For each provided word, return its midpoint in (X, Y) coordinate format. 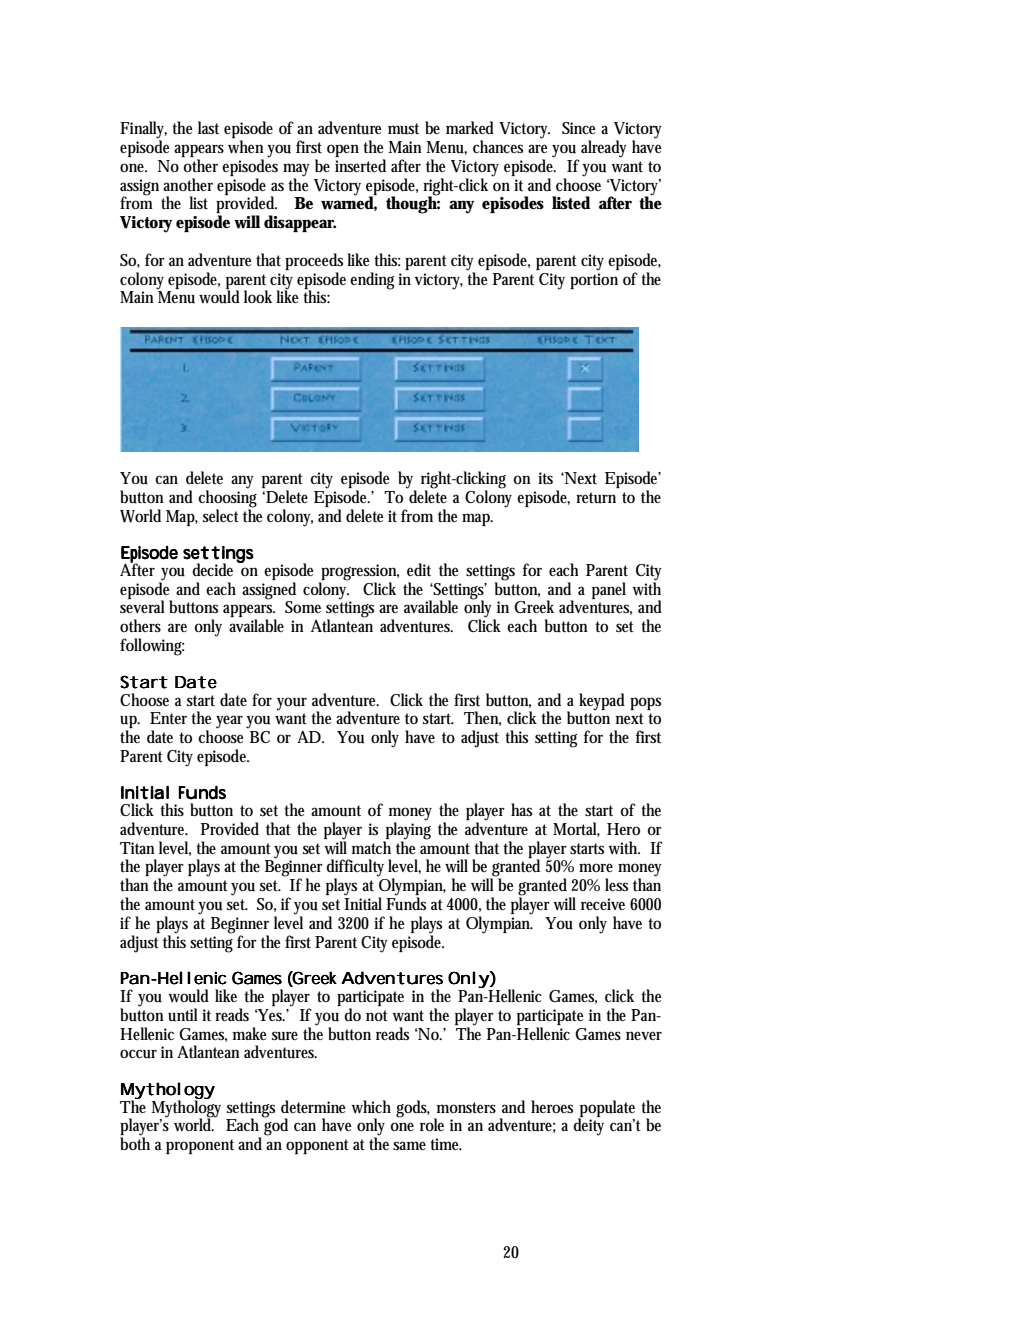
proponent (200, 1146)
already (604, 149)
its (545, 478)
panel (609, 590)
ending (372, 281)
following (152, 647)
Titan (137, 848)
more (596, 867)
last (208, 127)
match (371, 847)
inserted (360, 165)
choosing (227, 499)
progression (359, 573)
